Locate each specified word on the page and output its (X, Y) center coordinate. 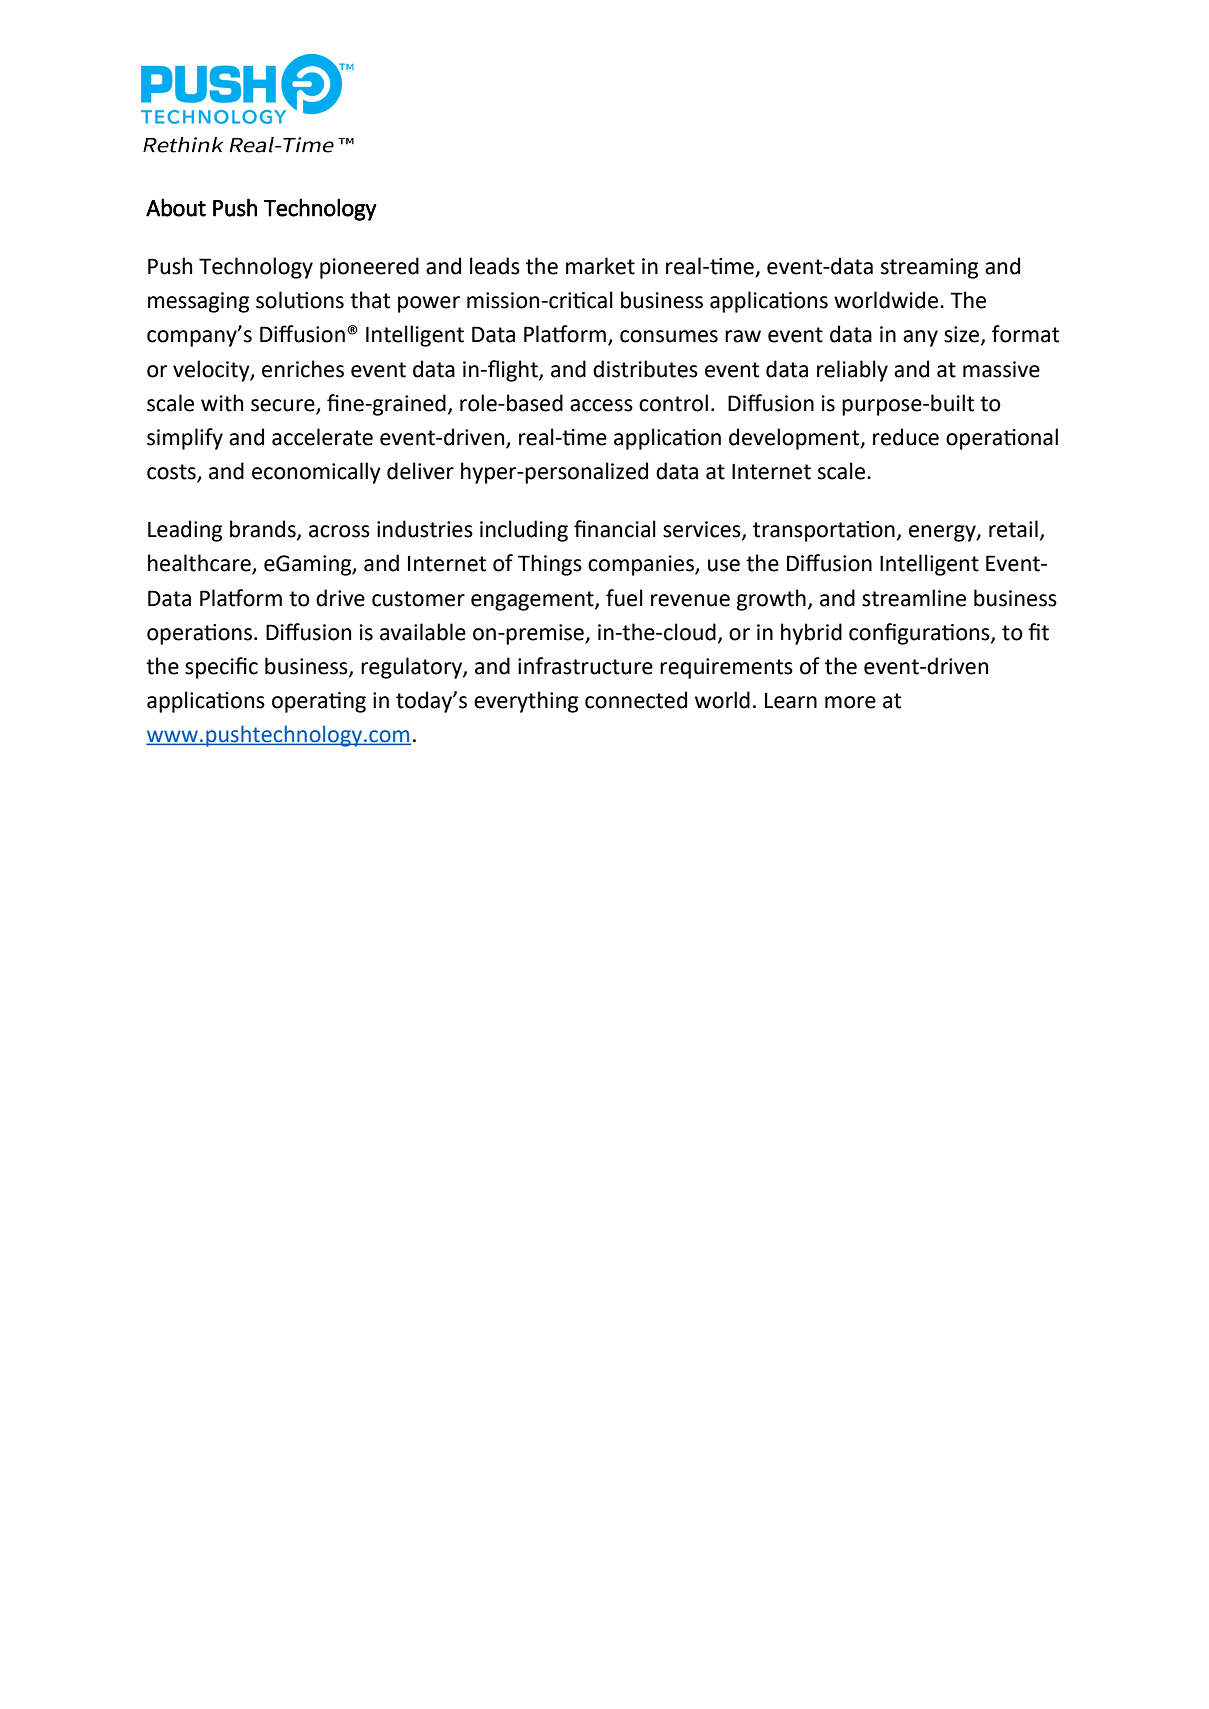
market (600, 266)
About (176, 207)
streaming (930, 268)
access (601, 405)
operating (319, 702)
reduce (906, 437)
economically (316, 473)
